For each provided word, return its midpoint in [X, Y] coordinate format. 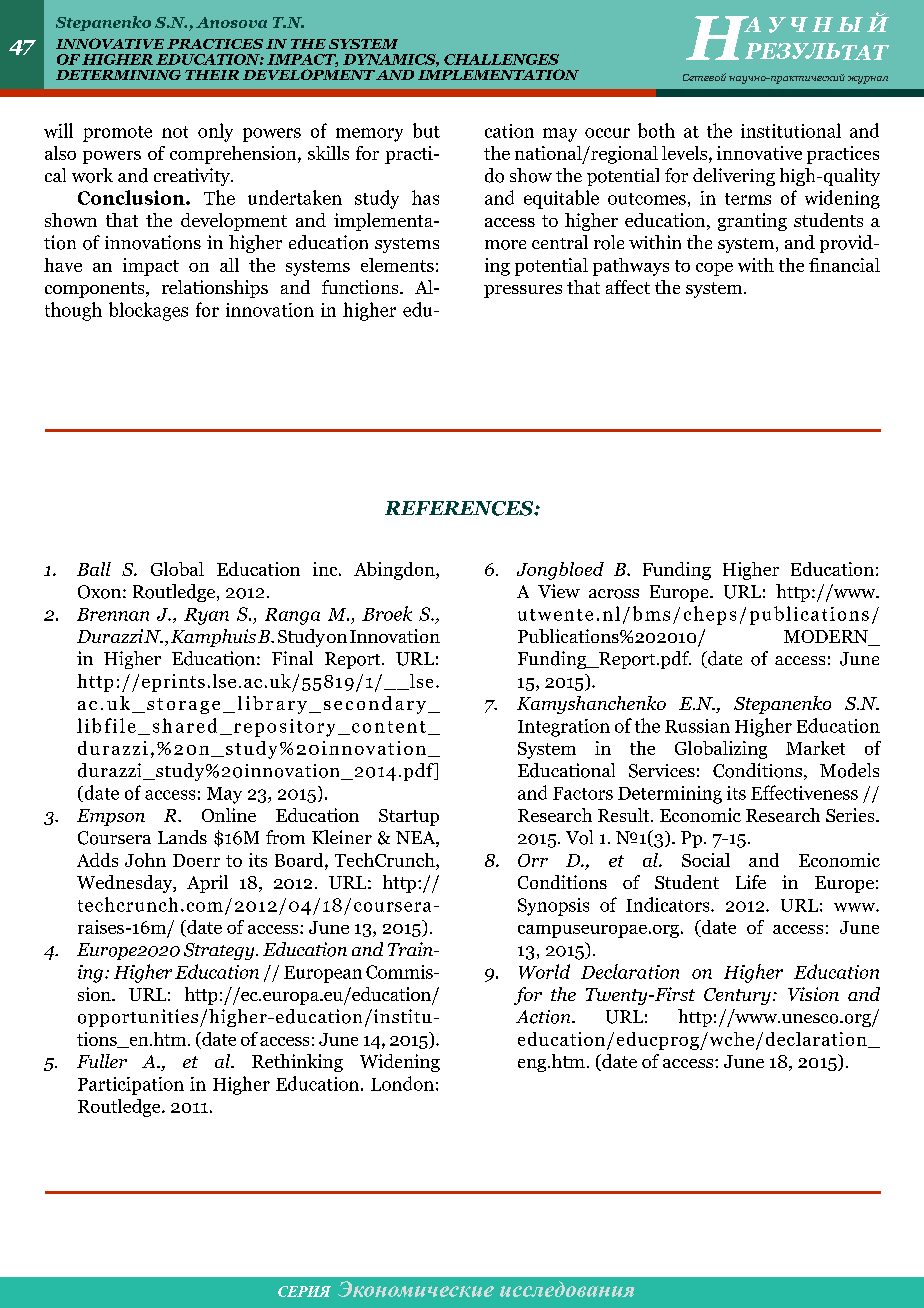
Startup [409, 817]
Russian [697, 726]
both [656, 130]
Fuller [102, 1061]
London [402, 1083]
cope [714, 269]
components [96, 290]
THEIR [212, 75]
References [460, 508]
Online [229, 815]
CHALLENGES [501, 59]
